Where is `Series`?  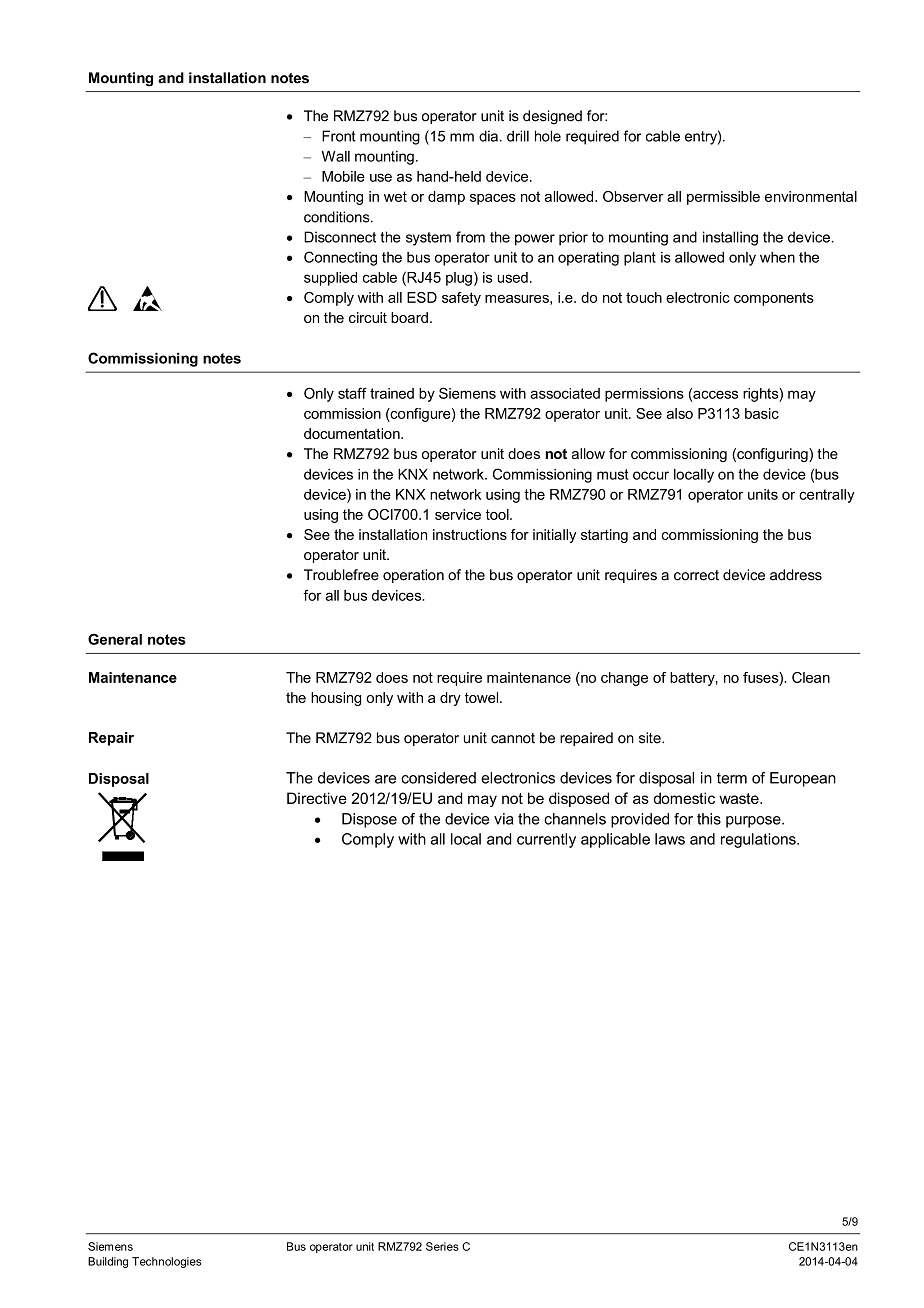
Series is located at coordinates (442, 1246).
